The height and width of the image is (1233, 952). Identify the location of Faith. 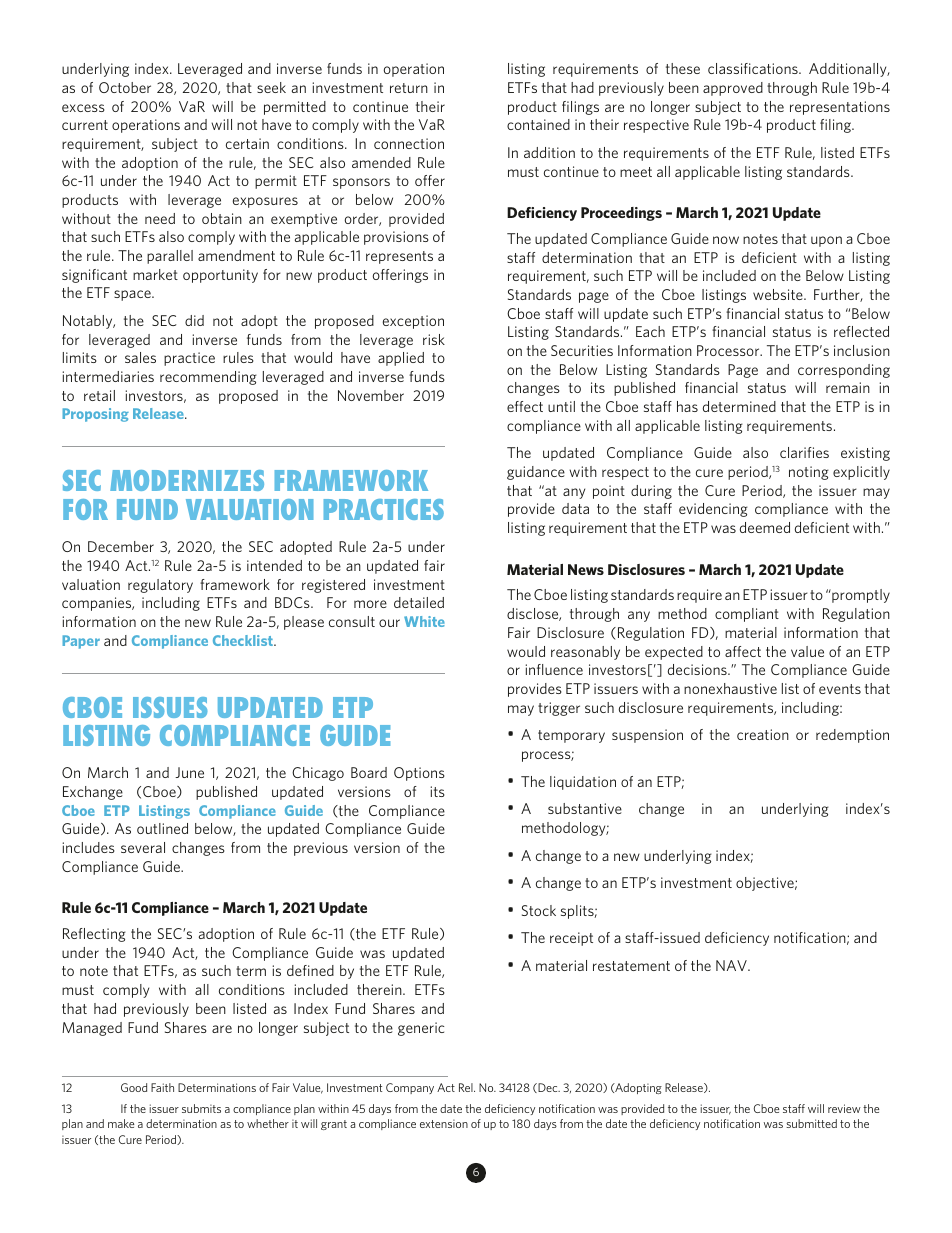
(162, 1087).
